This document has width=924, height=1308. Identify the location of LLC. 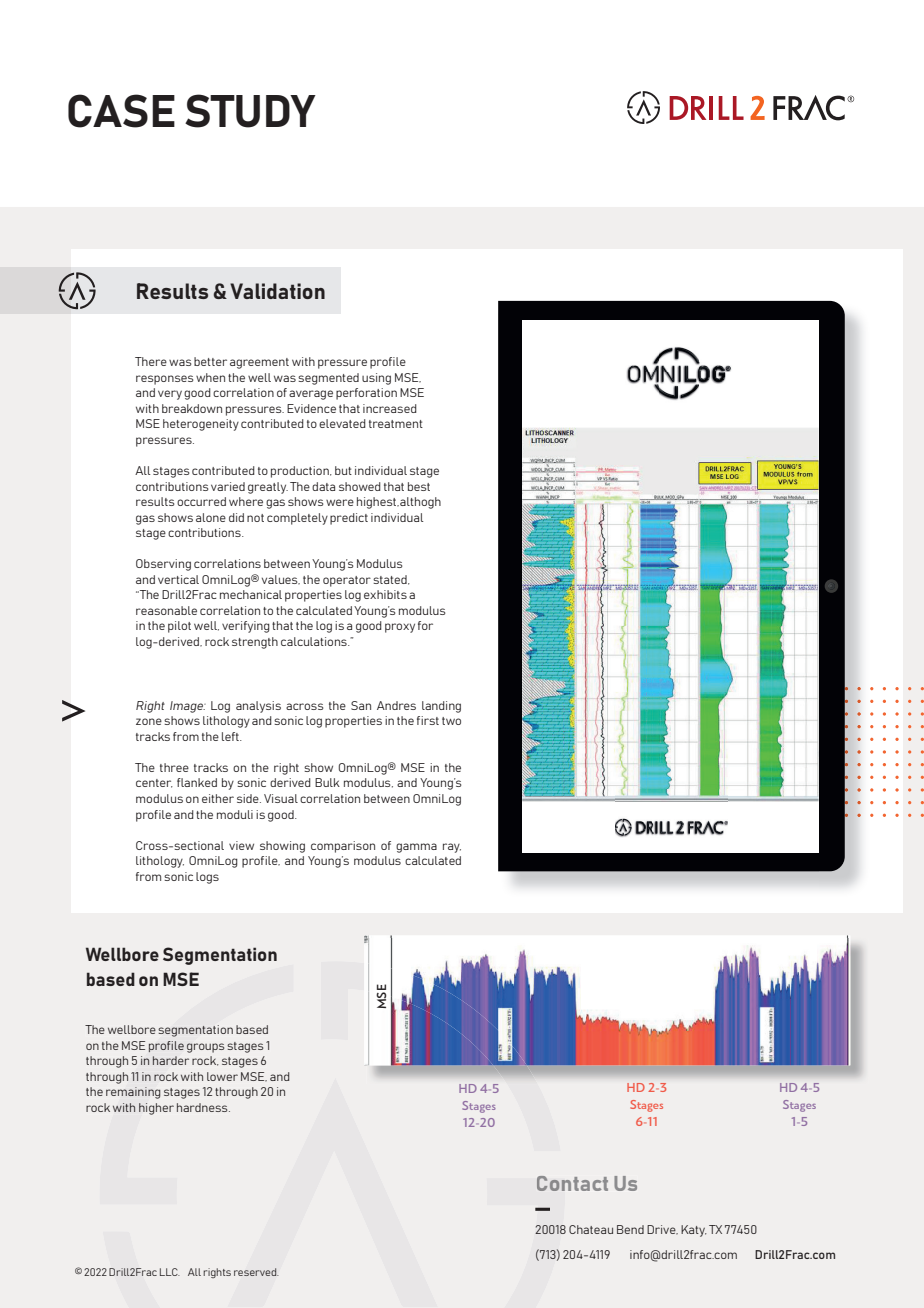
(170, 1272).
